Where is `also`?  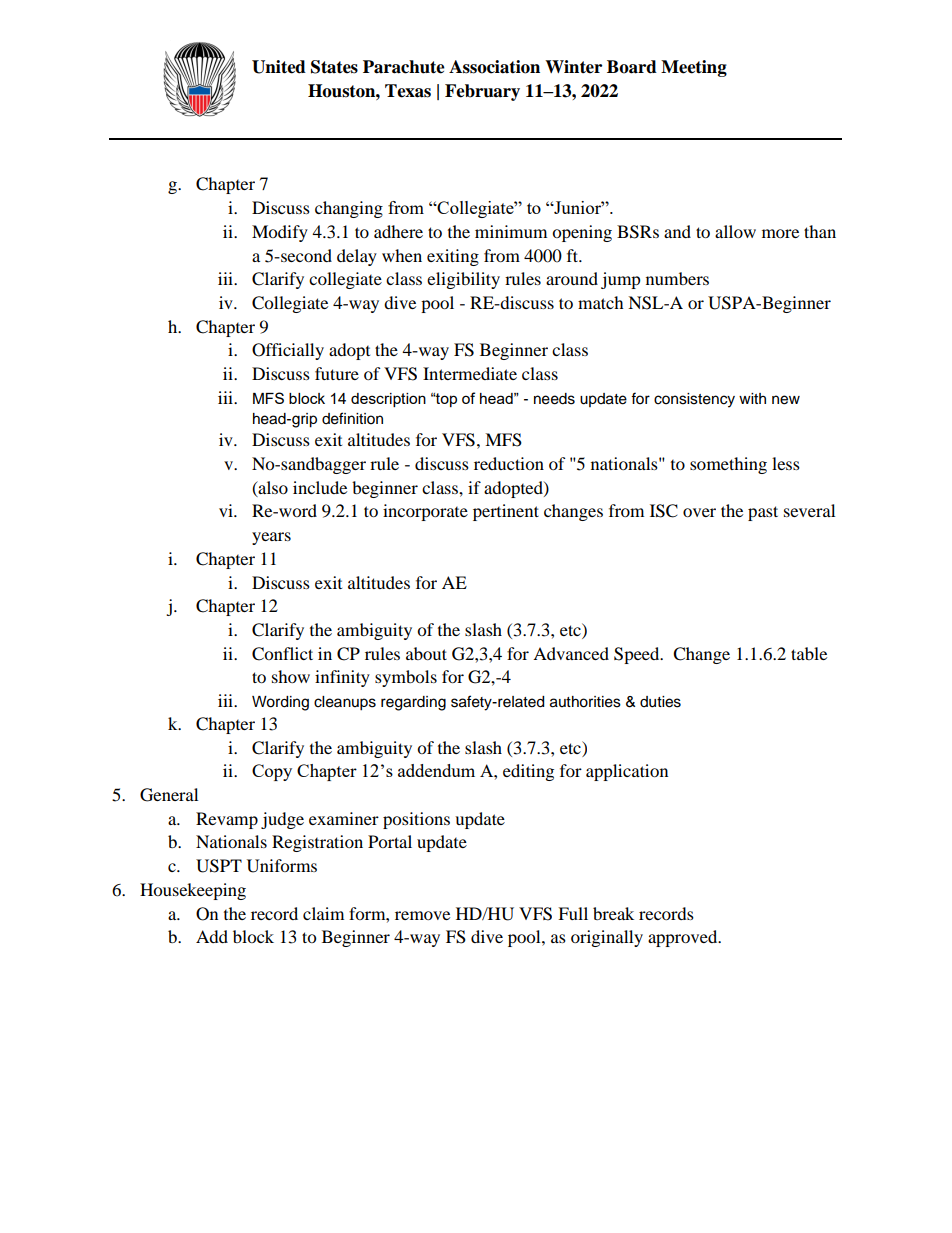 also is located at coordinates (272, 488).
